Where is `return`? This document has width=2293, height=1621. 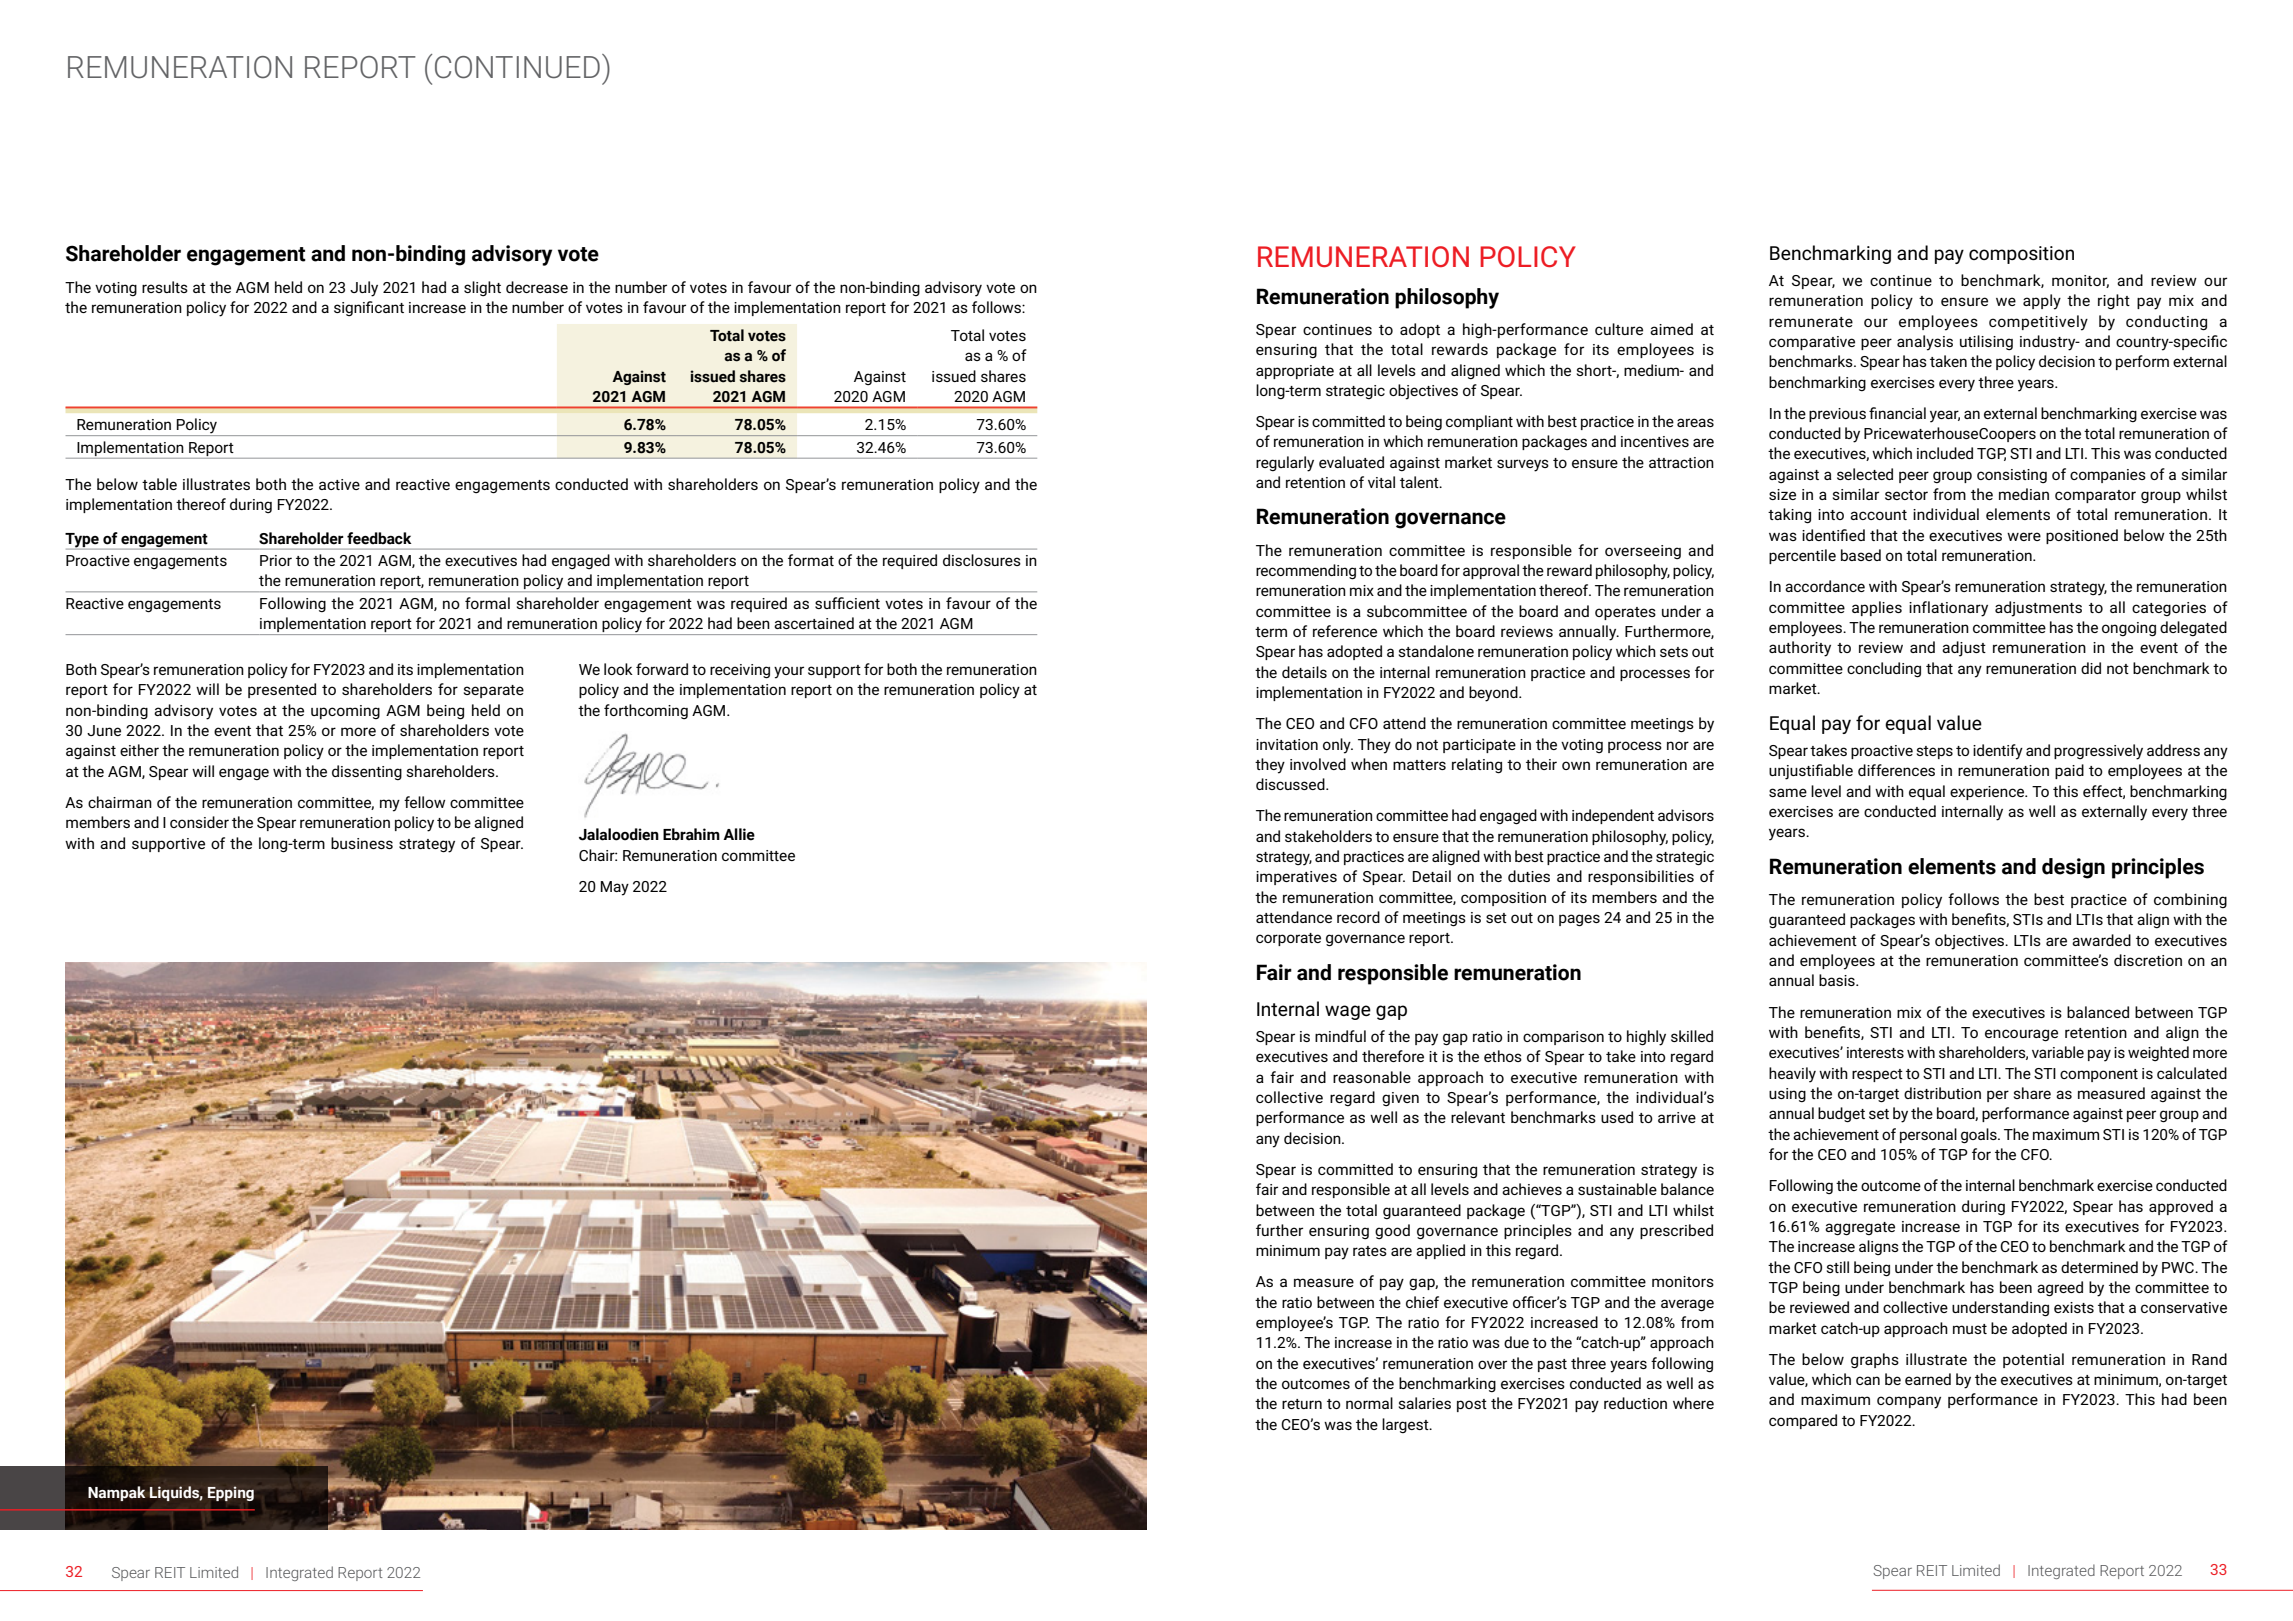
return is located at coordinates (1302, 1404).
